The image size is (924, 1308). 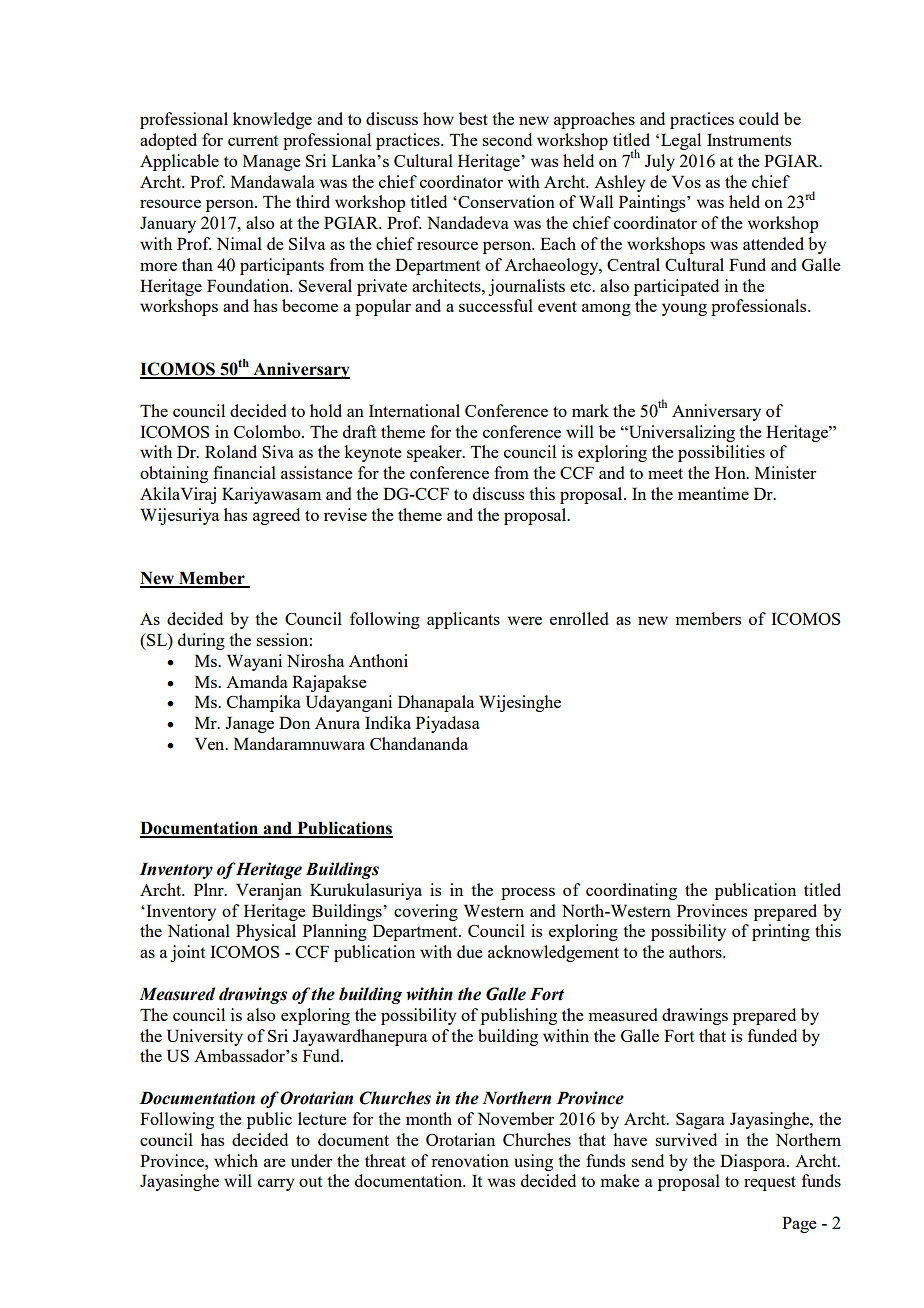 What do you see at coordinates (579, 618) in the screenshot?
I see `enrolled` at bounding box center [579, 618].
